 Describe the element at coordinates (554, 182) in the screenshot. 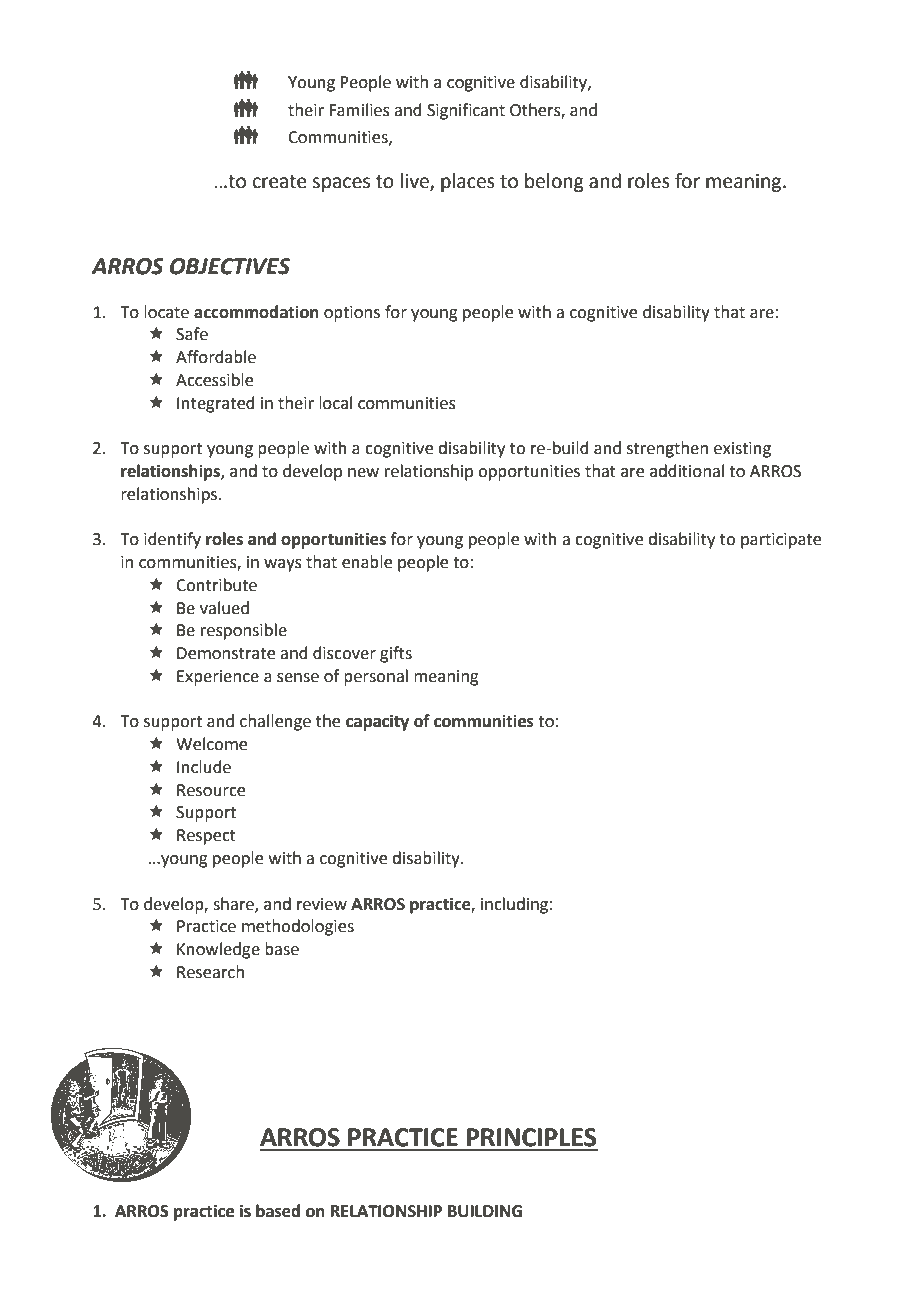

I see `belong` at that location.
